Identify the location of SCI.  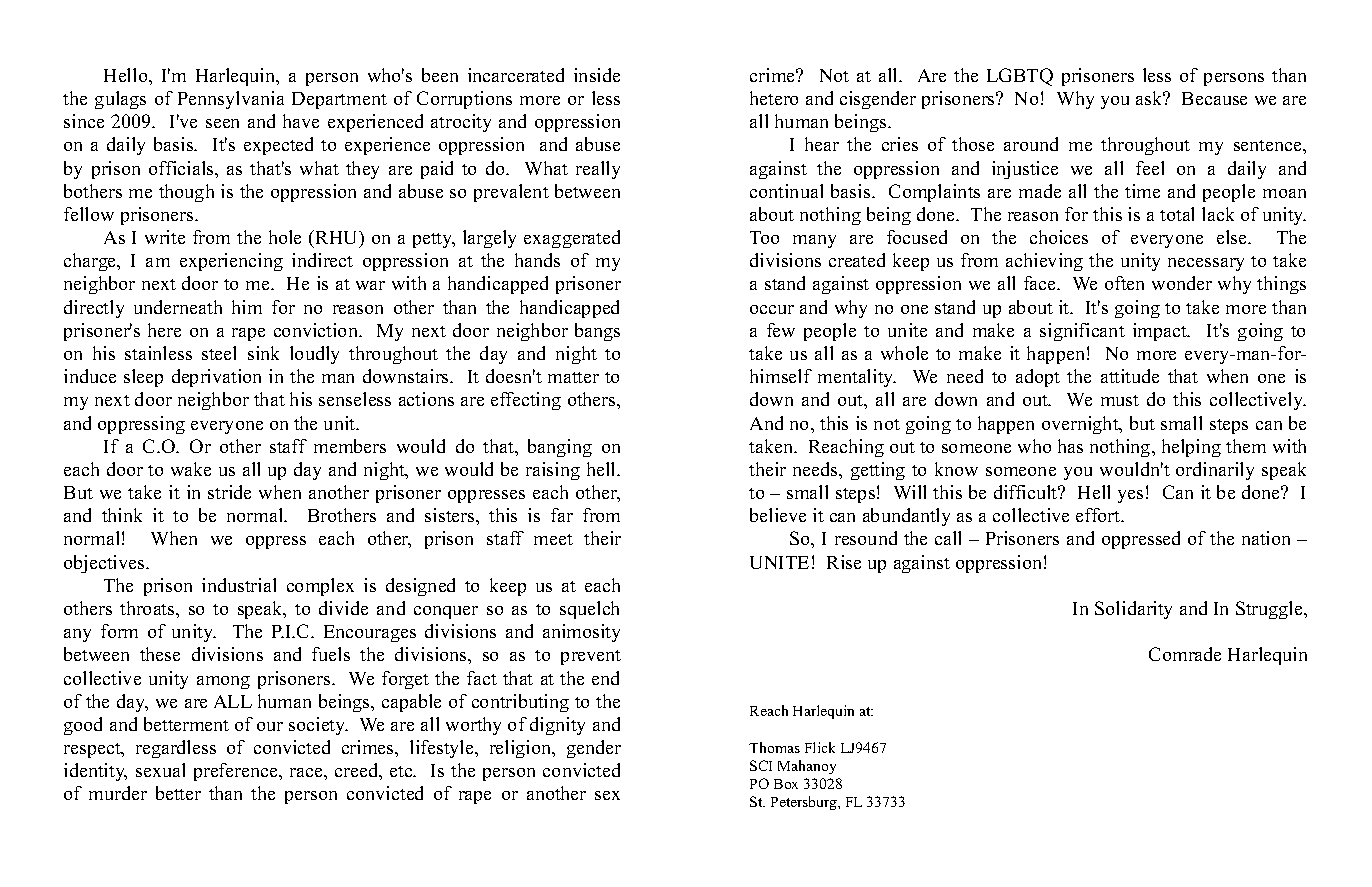
(761, 765).
